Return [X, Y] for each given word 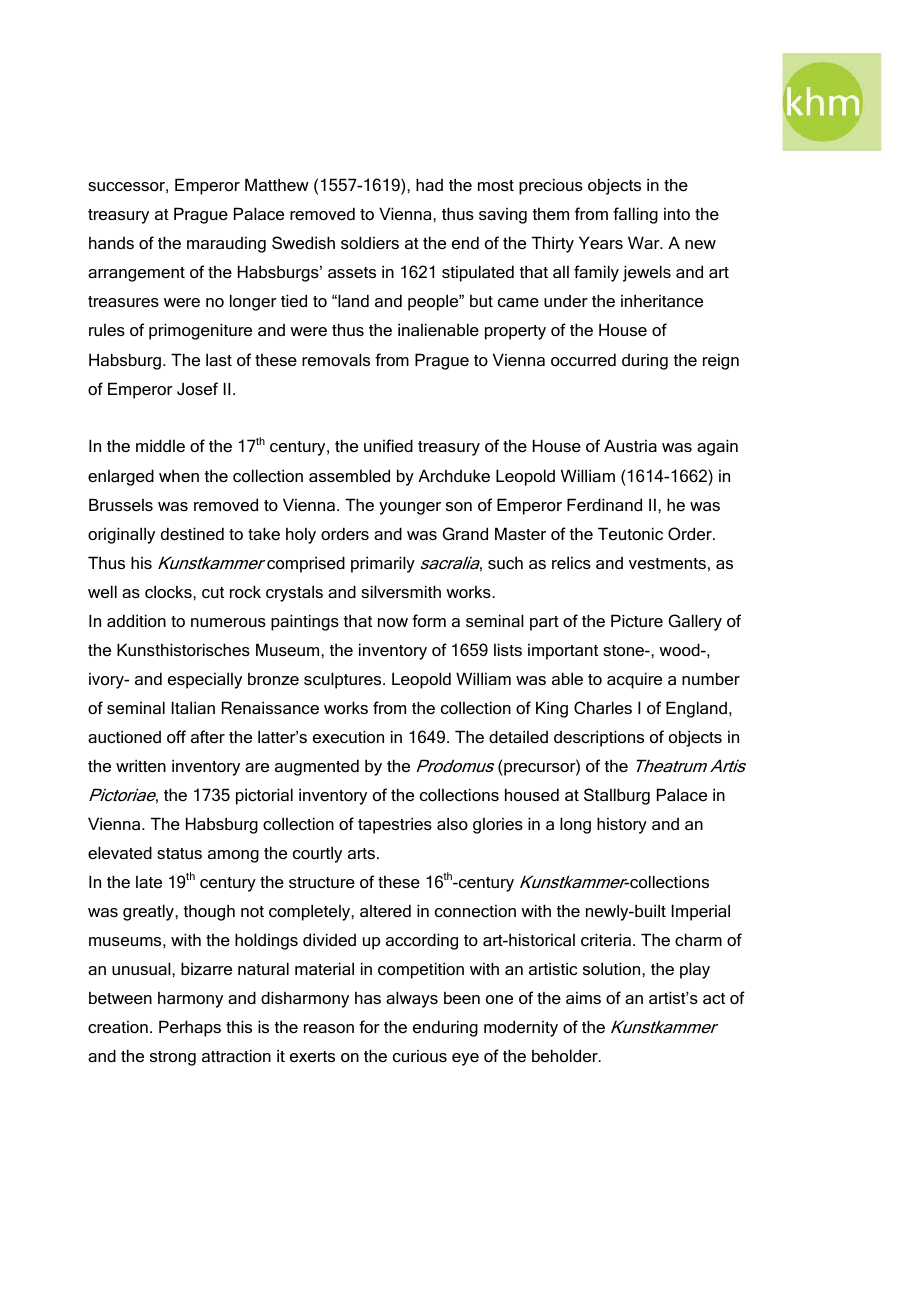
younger [410, 508]
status [179, 853]
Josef [197, 388]
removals [336, 359]
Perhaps [190, 1028]
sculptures [344, 680]
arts [361, 853]
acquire [634, 680]
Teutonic [630, 533]
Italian [193, 707]
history [622, 825]
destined [192, 533]
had [429, 184]
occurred [583, 359]
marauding [226, 245]
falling [635, 215]
